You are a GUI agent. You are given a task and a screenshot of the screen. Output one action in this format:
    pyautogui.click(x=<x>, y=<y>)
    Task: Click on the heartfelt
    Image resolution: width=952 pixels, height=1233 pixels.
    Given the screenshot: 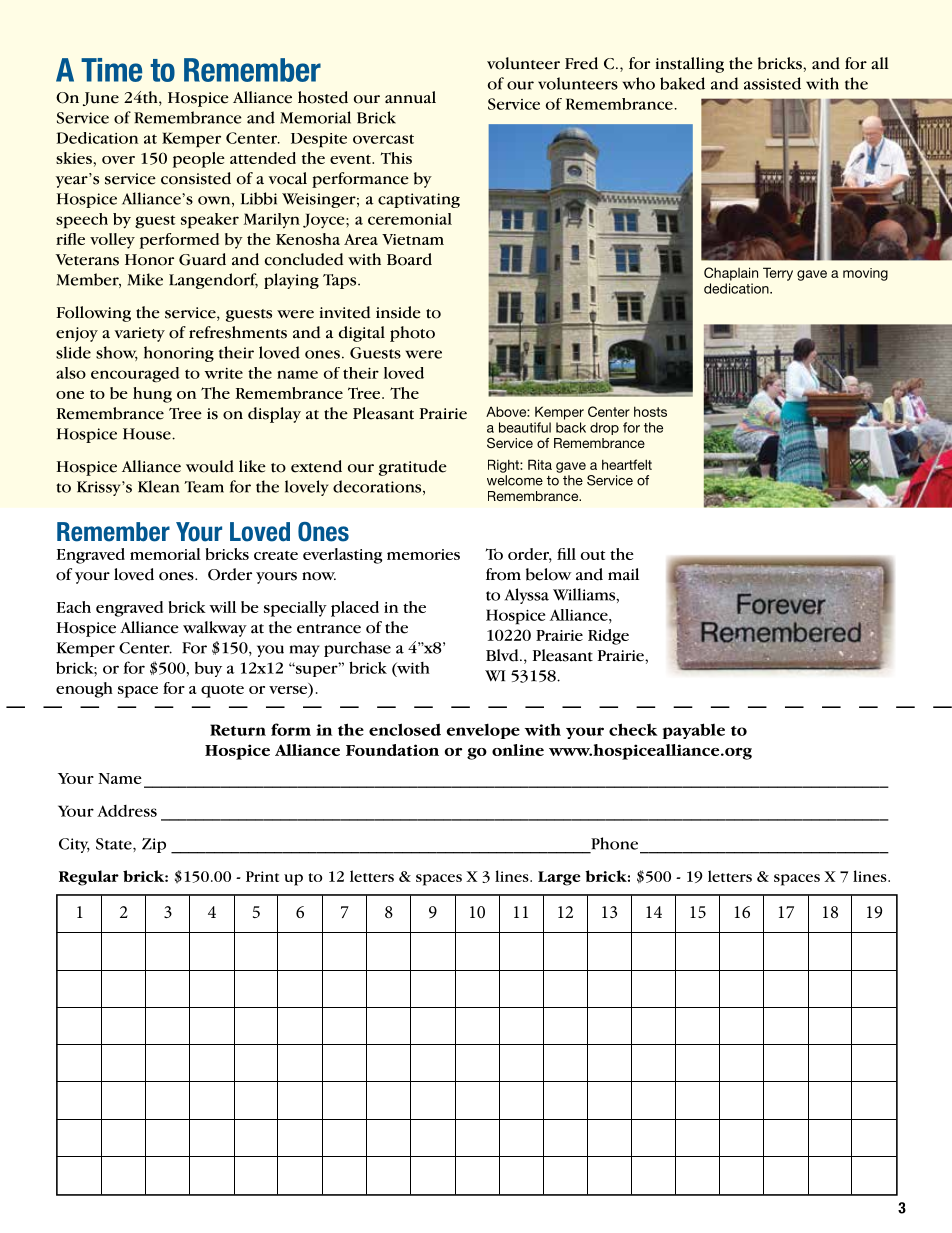 What is the action you would take?
    pyautogui.click(x=627, y=464)
